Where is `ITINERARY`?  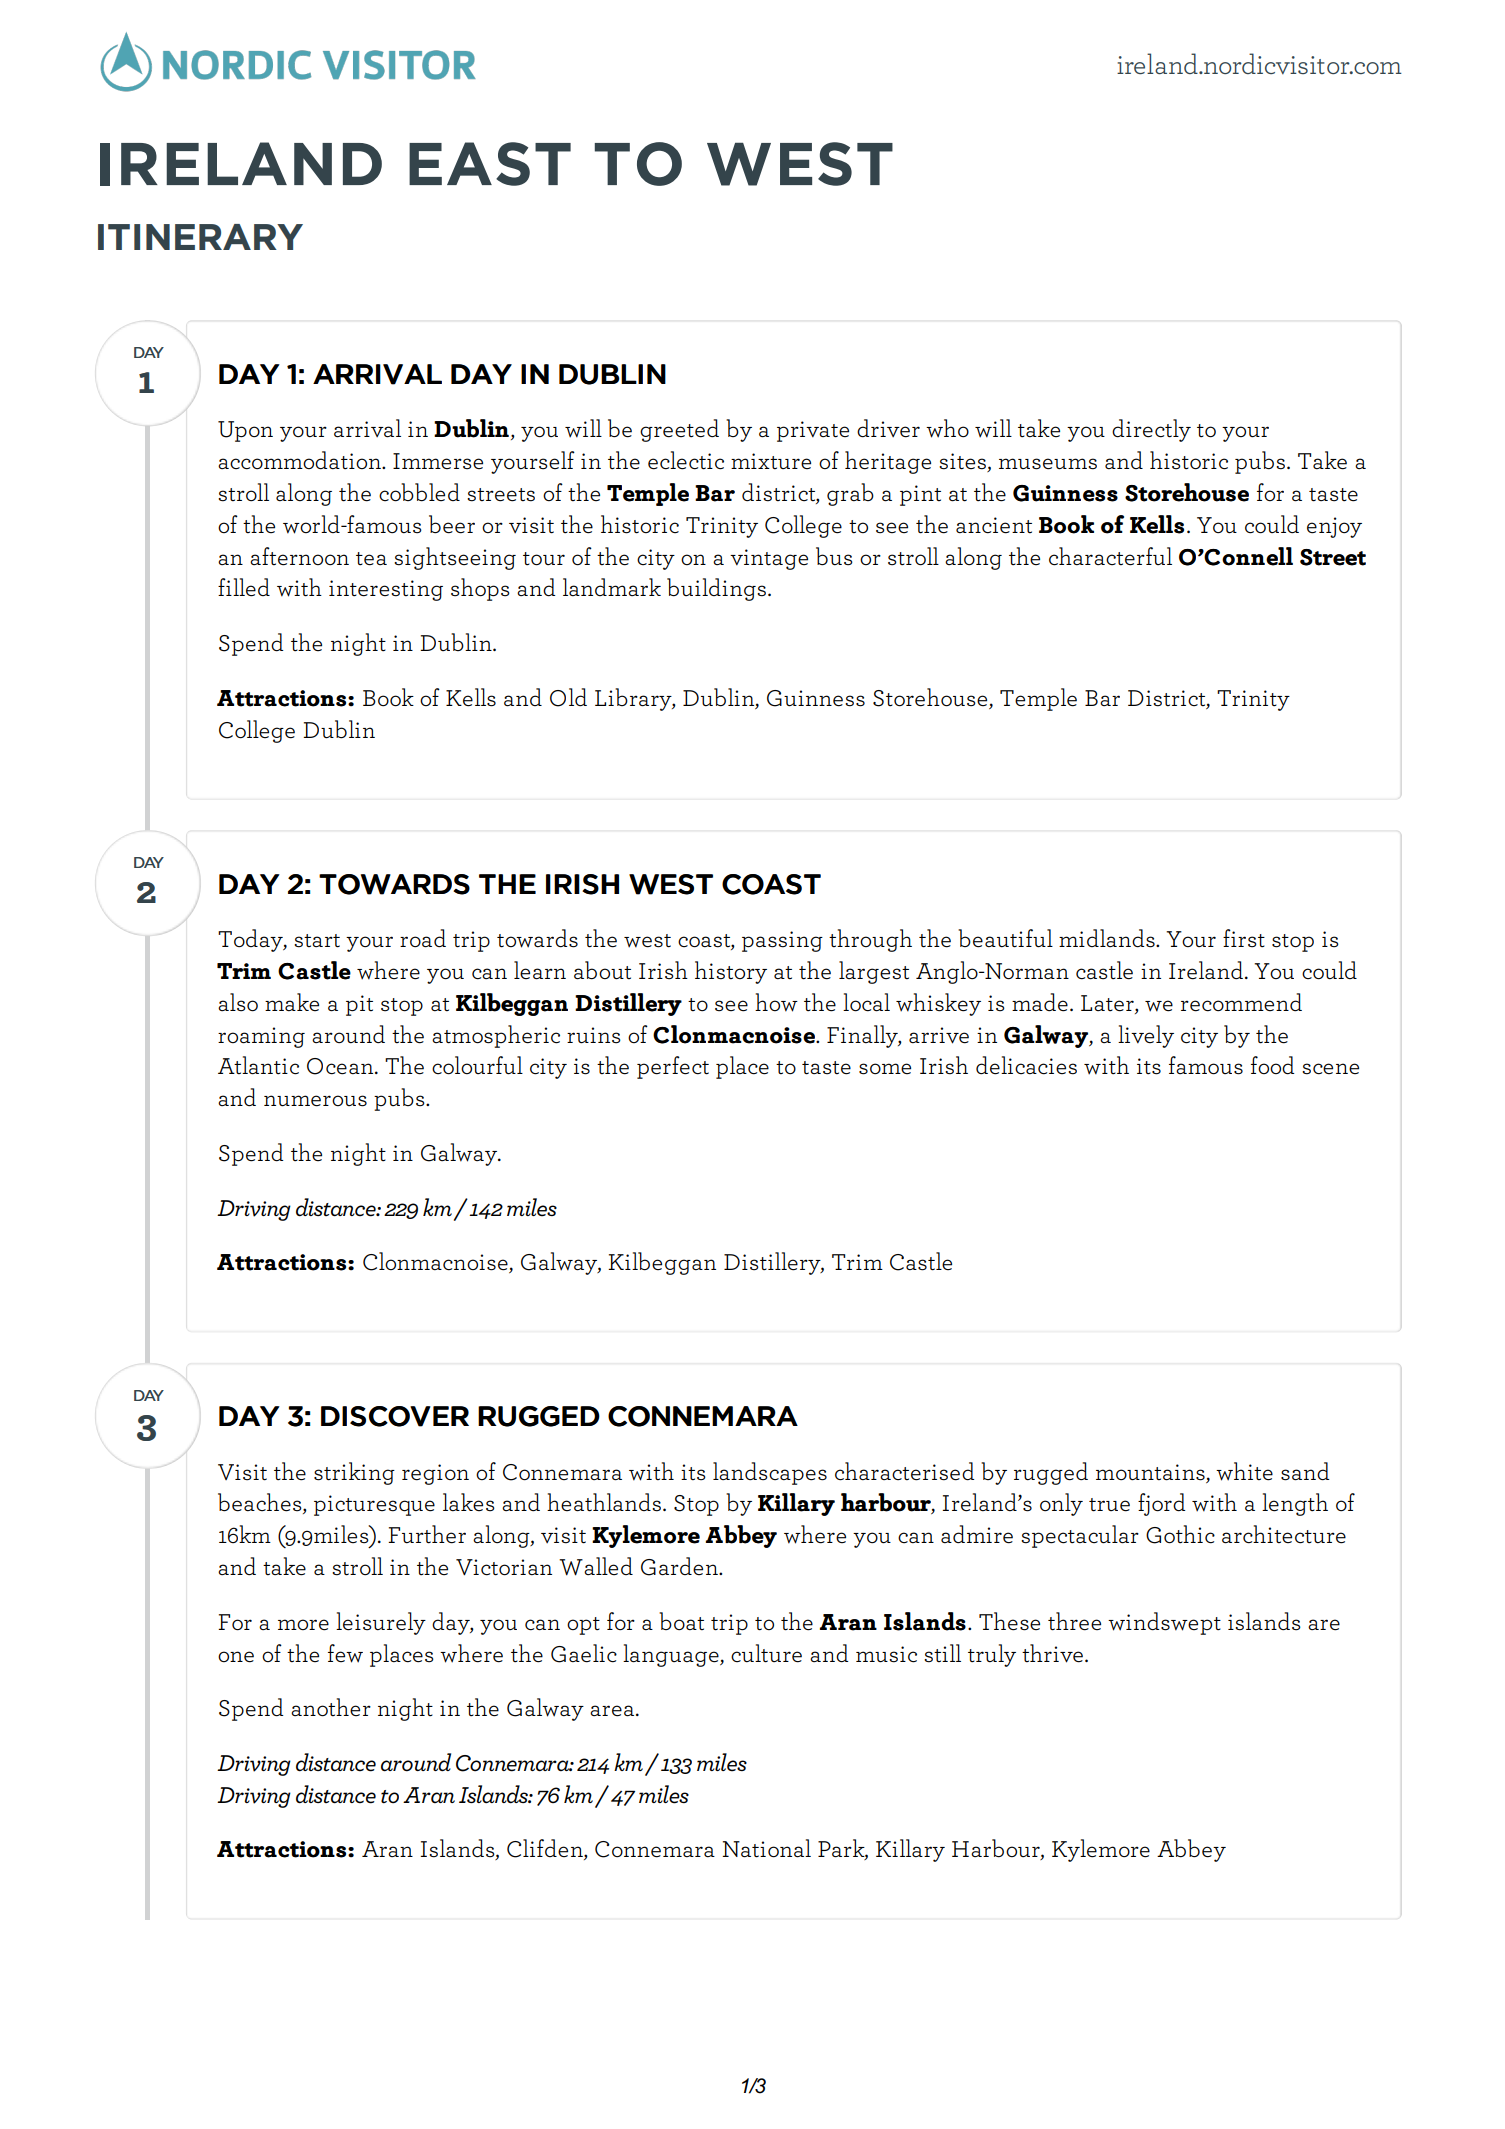 ITINERARY is located at coordinates (200, 237).
